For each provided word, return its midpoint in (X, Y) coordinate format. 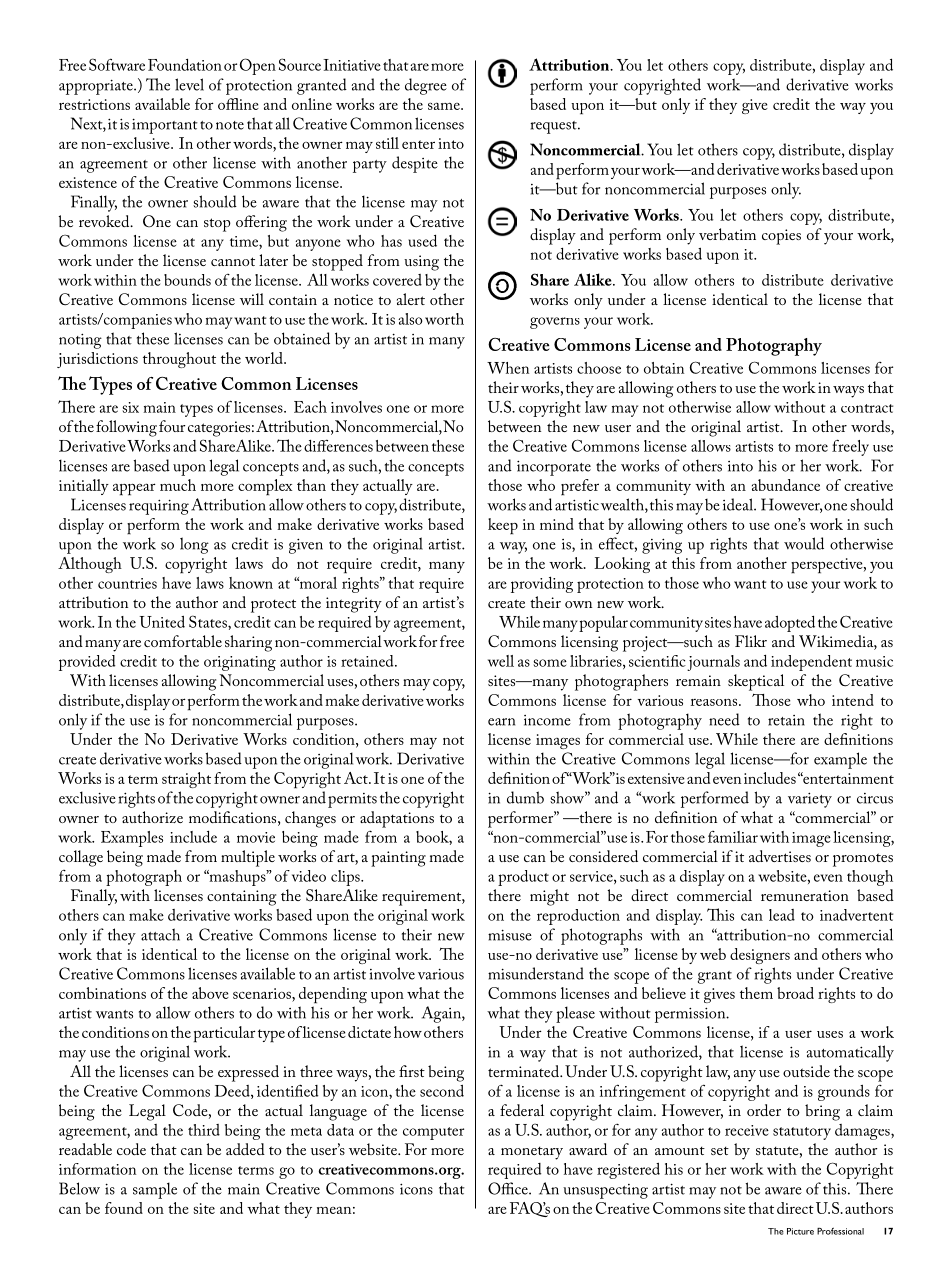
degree (426, 86)
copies (781, 237)
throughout (179, 360)
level (189, 84)
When (508, 368)
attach (160, 934)
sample (155, 1190)
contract (867, 408)
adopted (790, 624)
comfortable (183, 641)
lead (782, 915)
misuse (510, 935)
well (501, 661)
